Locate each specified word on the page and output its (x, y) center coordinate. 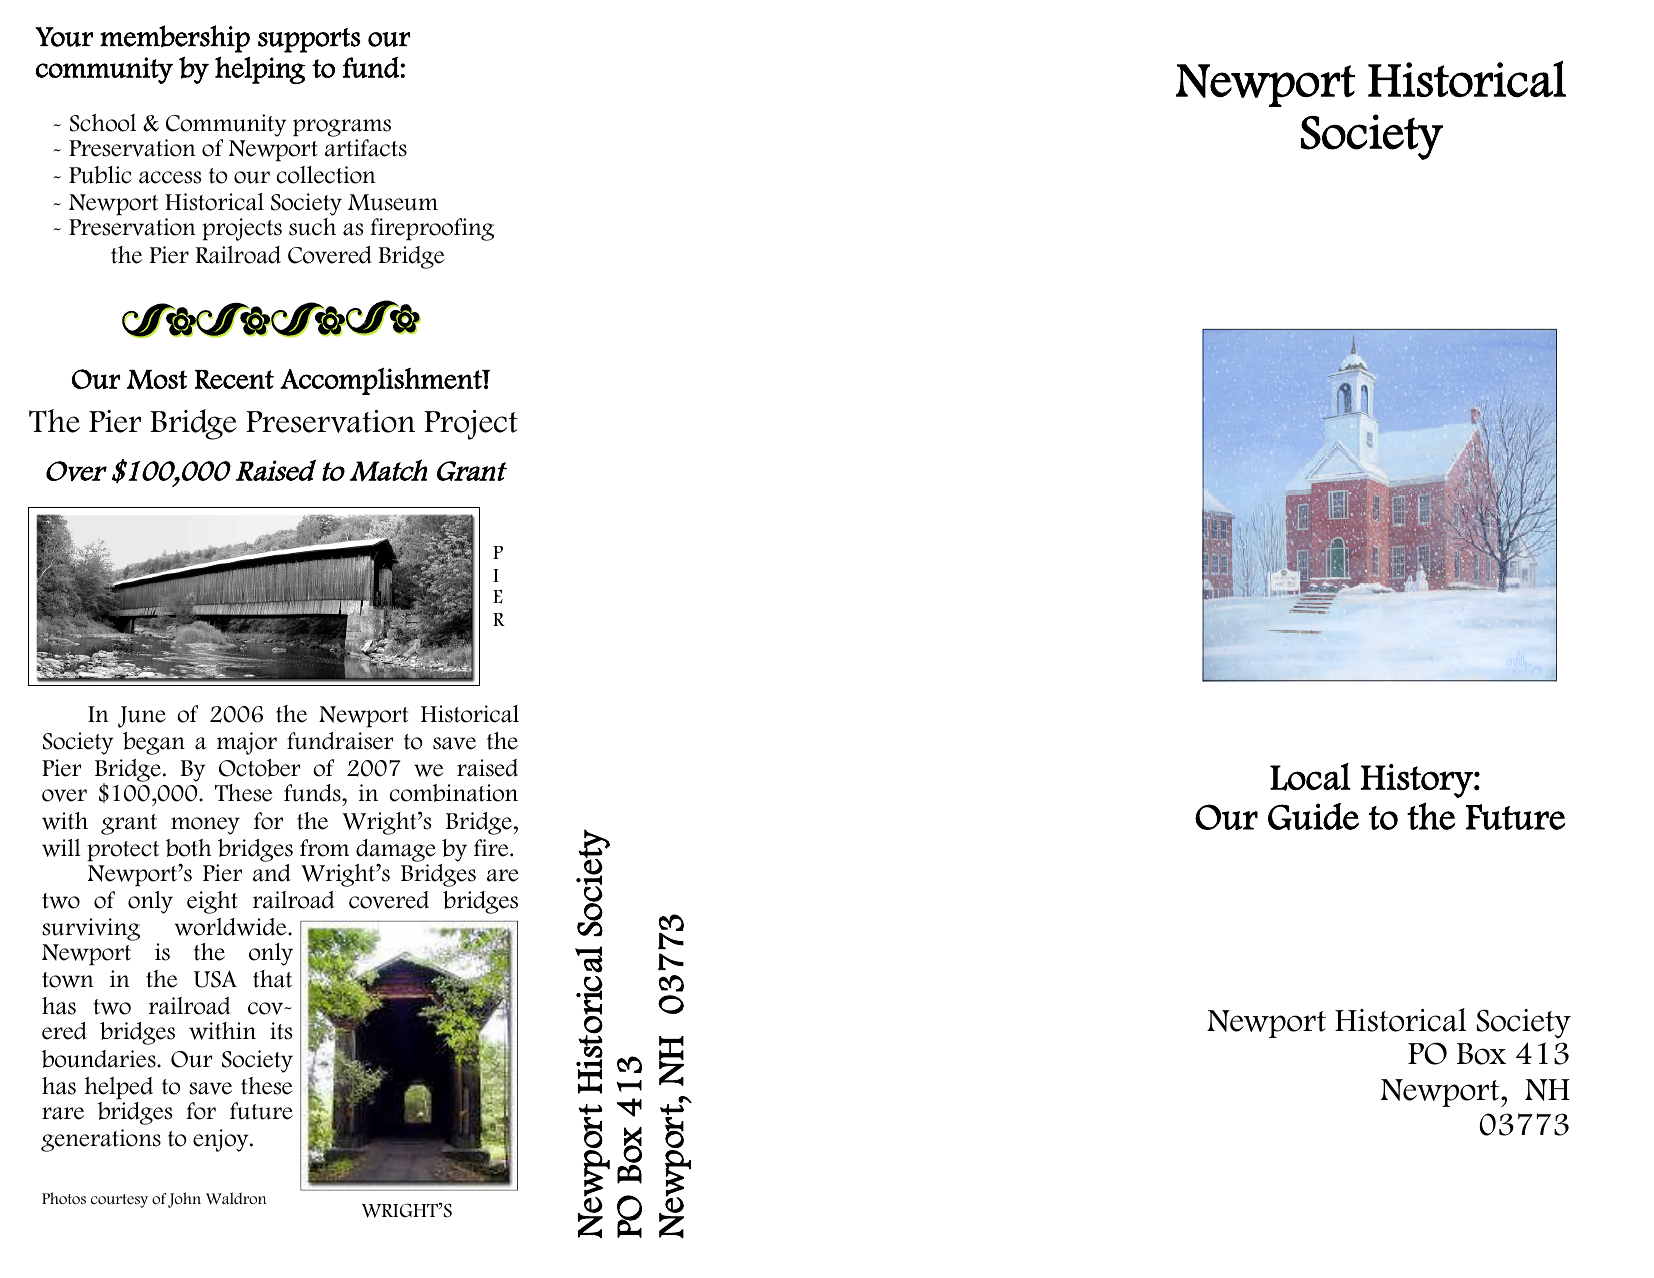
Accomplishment (382, 381)
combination (454, 793)
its (281, 1031)
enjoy (222, 1140)
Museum (393, 202)
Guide (1313, 816)
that (272, 979)
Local (1310, 777)
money (205, 826)
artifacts (366, 148)
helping (260, 70)
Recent (234, 379)
